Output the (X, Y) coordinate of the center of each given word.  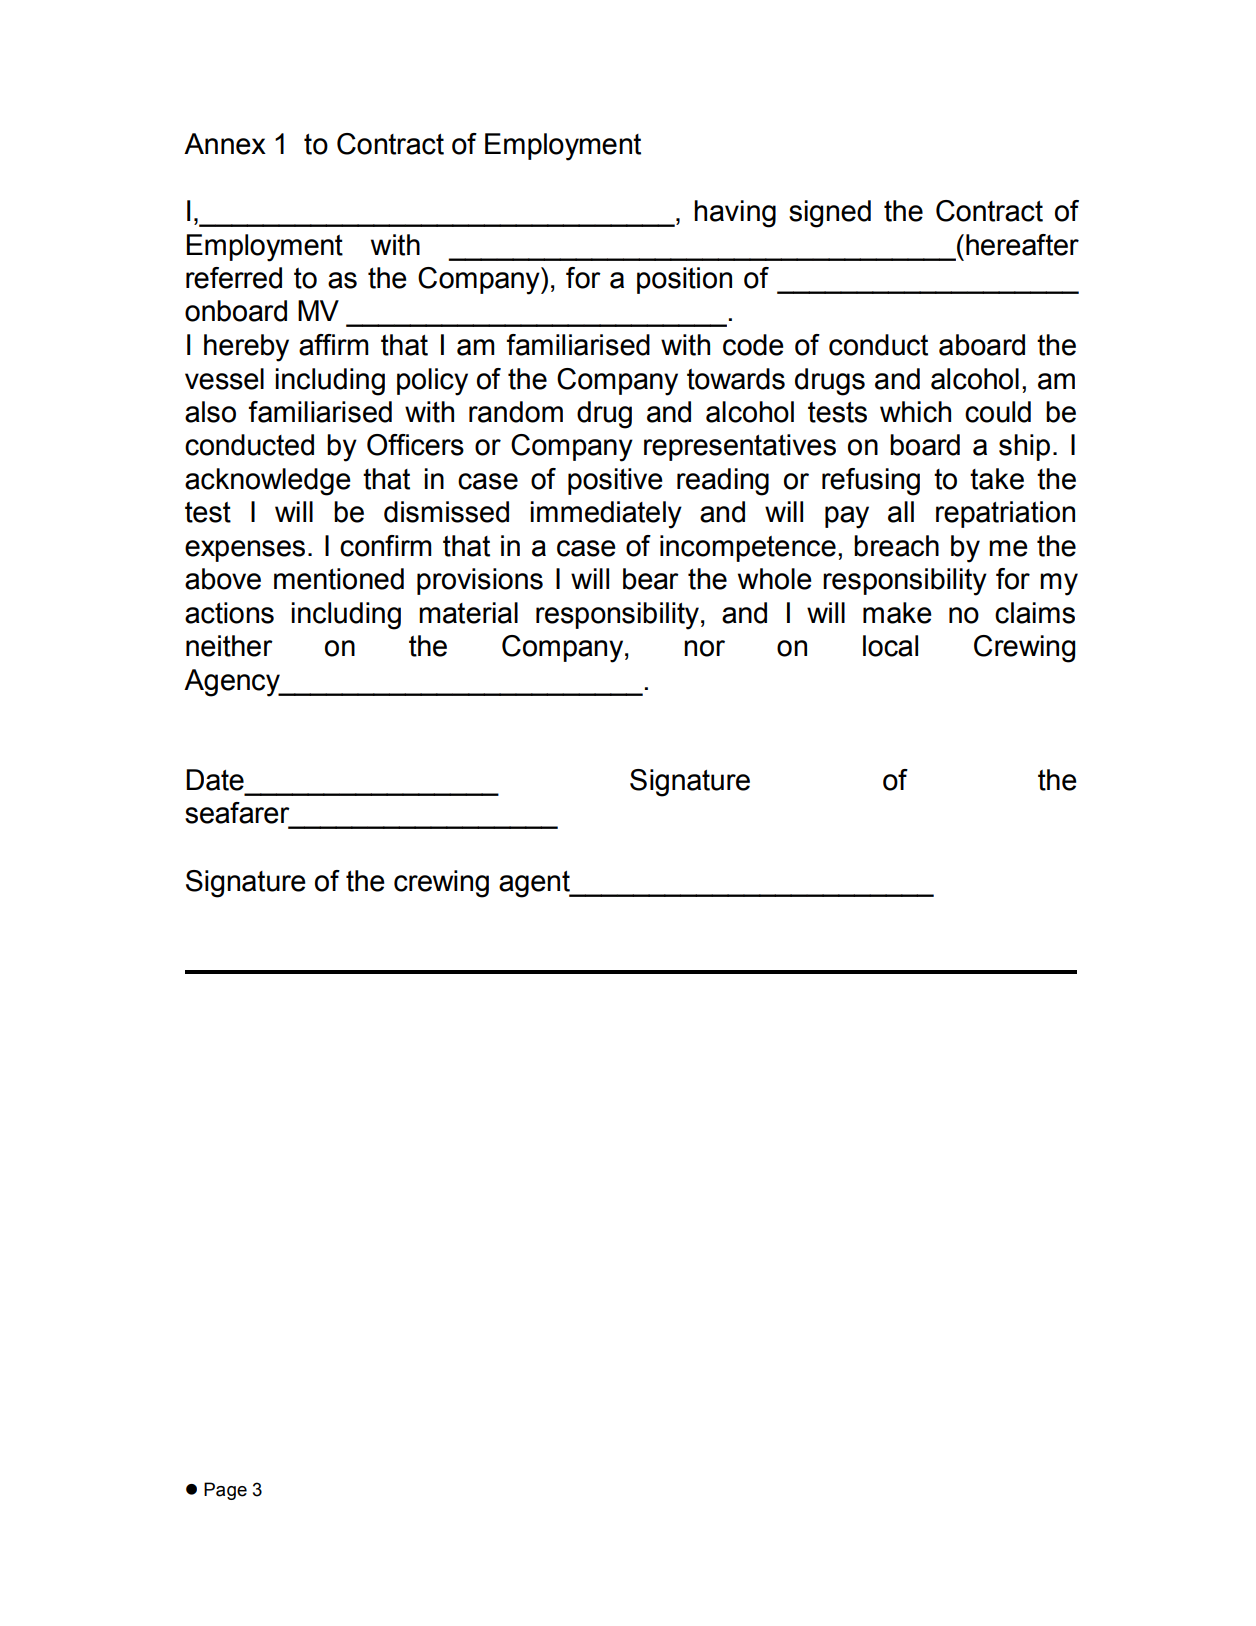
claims (1035, 613)
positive (615, 481)
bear (651, 579)
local (890, 646)
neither (229, 646)
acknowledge (268, 482)
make (897, 613)
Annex (225, 144)
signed (830, 214)
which (915, 412)
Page (225, 1491)
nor (704, 648)
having (735, 214)
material (468, 613)
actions (229, 613)
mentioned (339, 579)
